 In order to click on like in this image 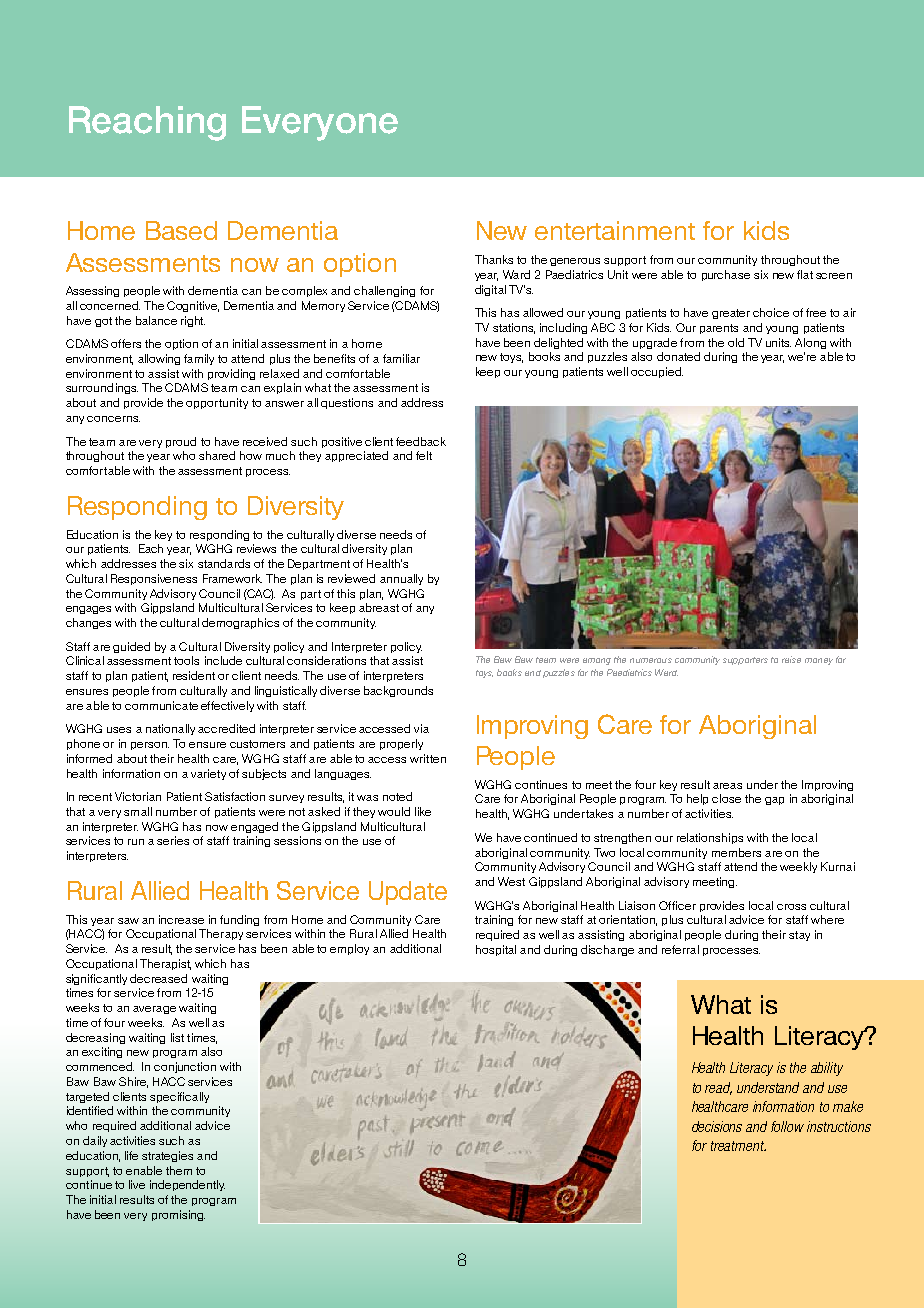, I will do `click(423, 811)`.
